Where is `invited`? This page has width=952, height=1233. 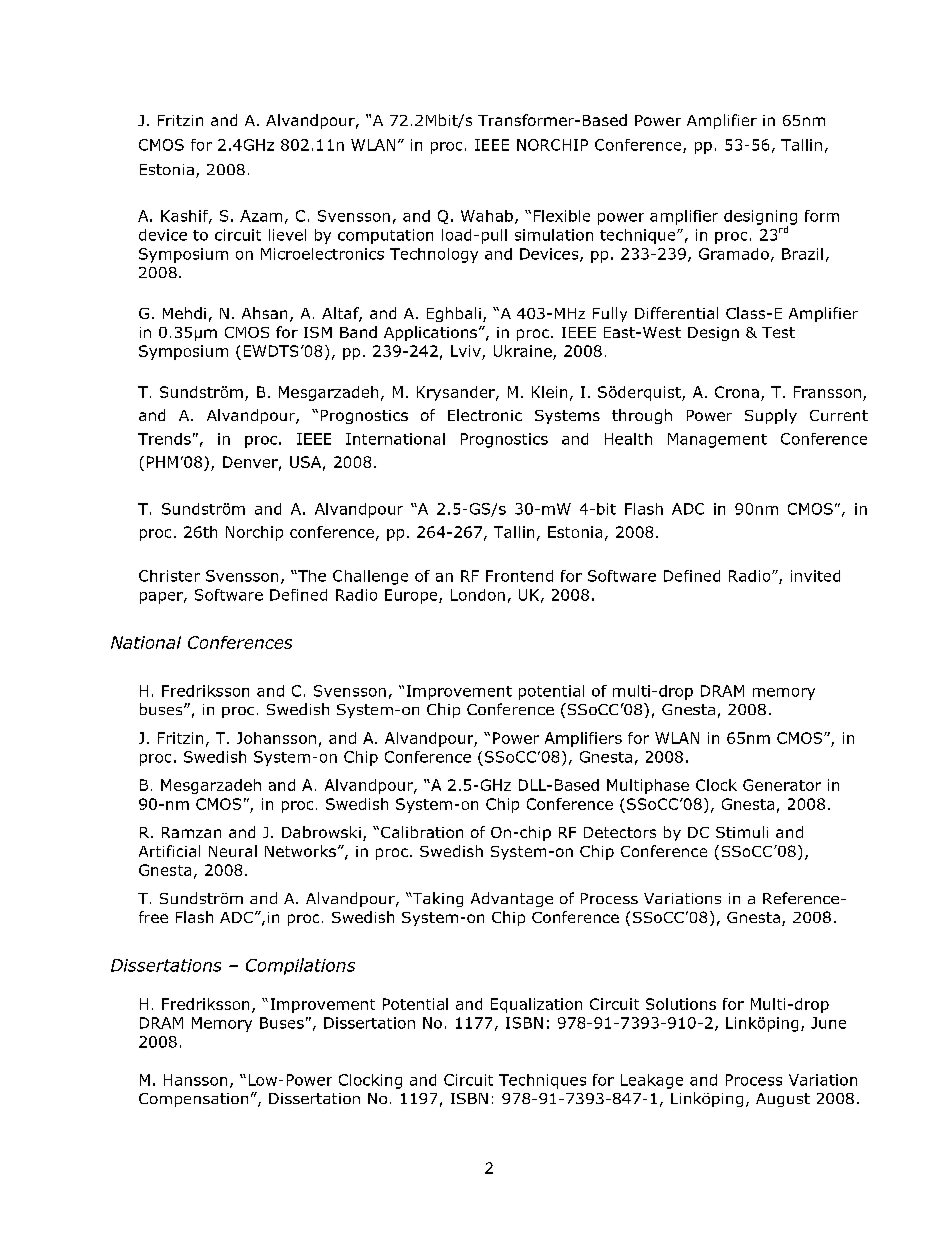 invited is located at coordinates (815, 576).
